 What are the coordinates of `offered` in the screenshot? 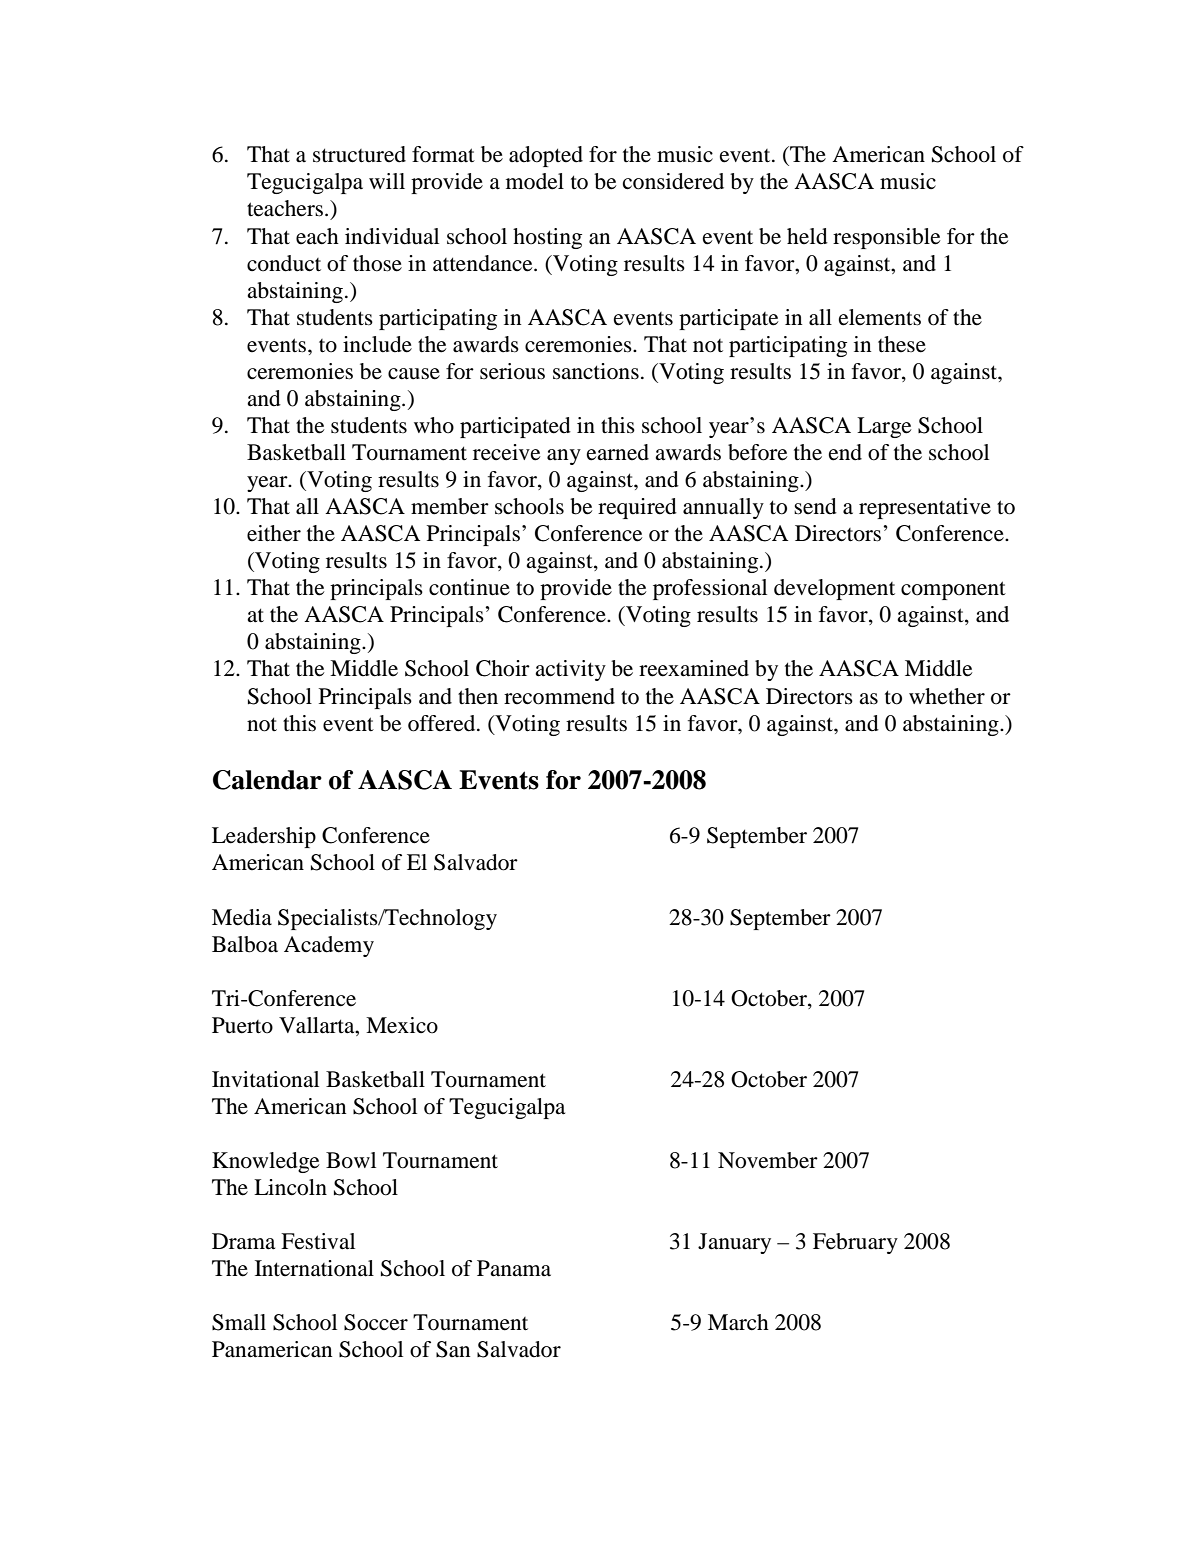 It's located at (443, 723).
